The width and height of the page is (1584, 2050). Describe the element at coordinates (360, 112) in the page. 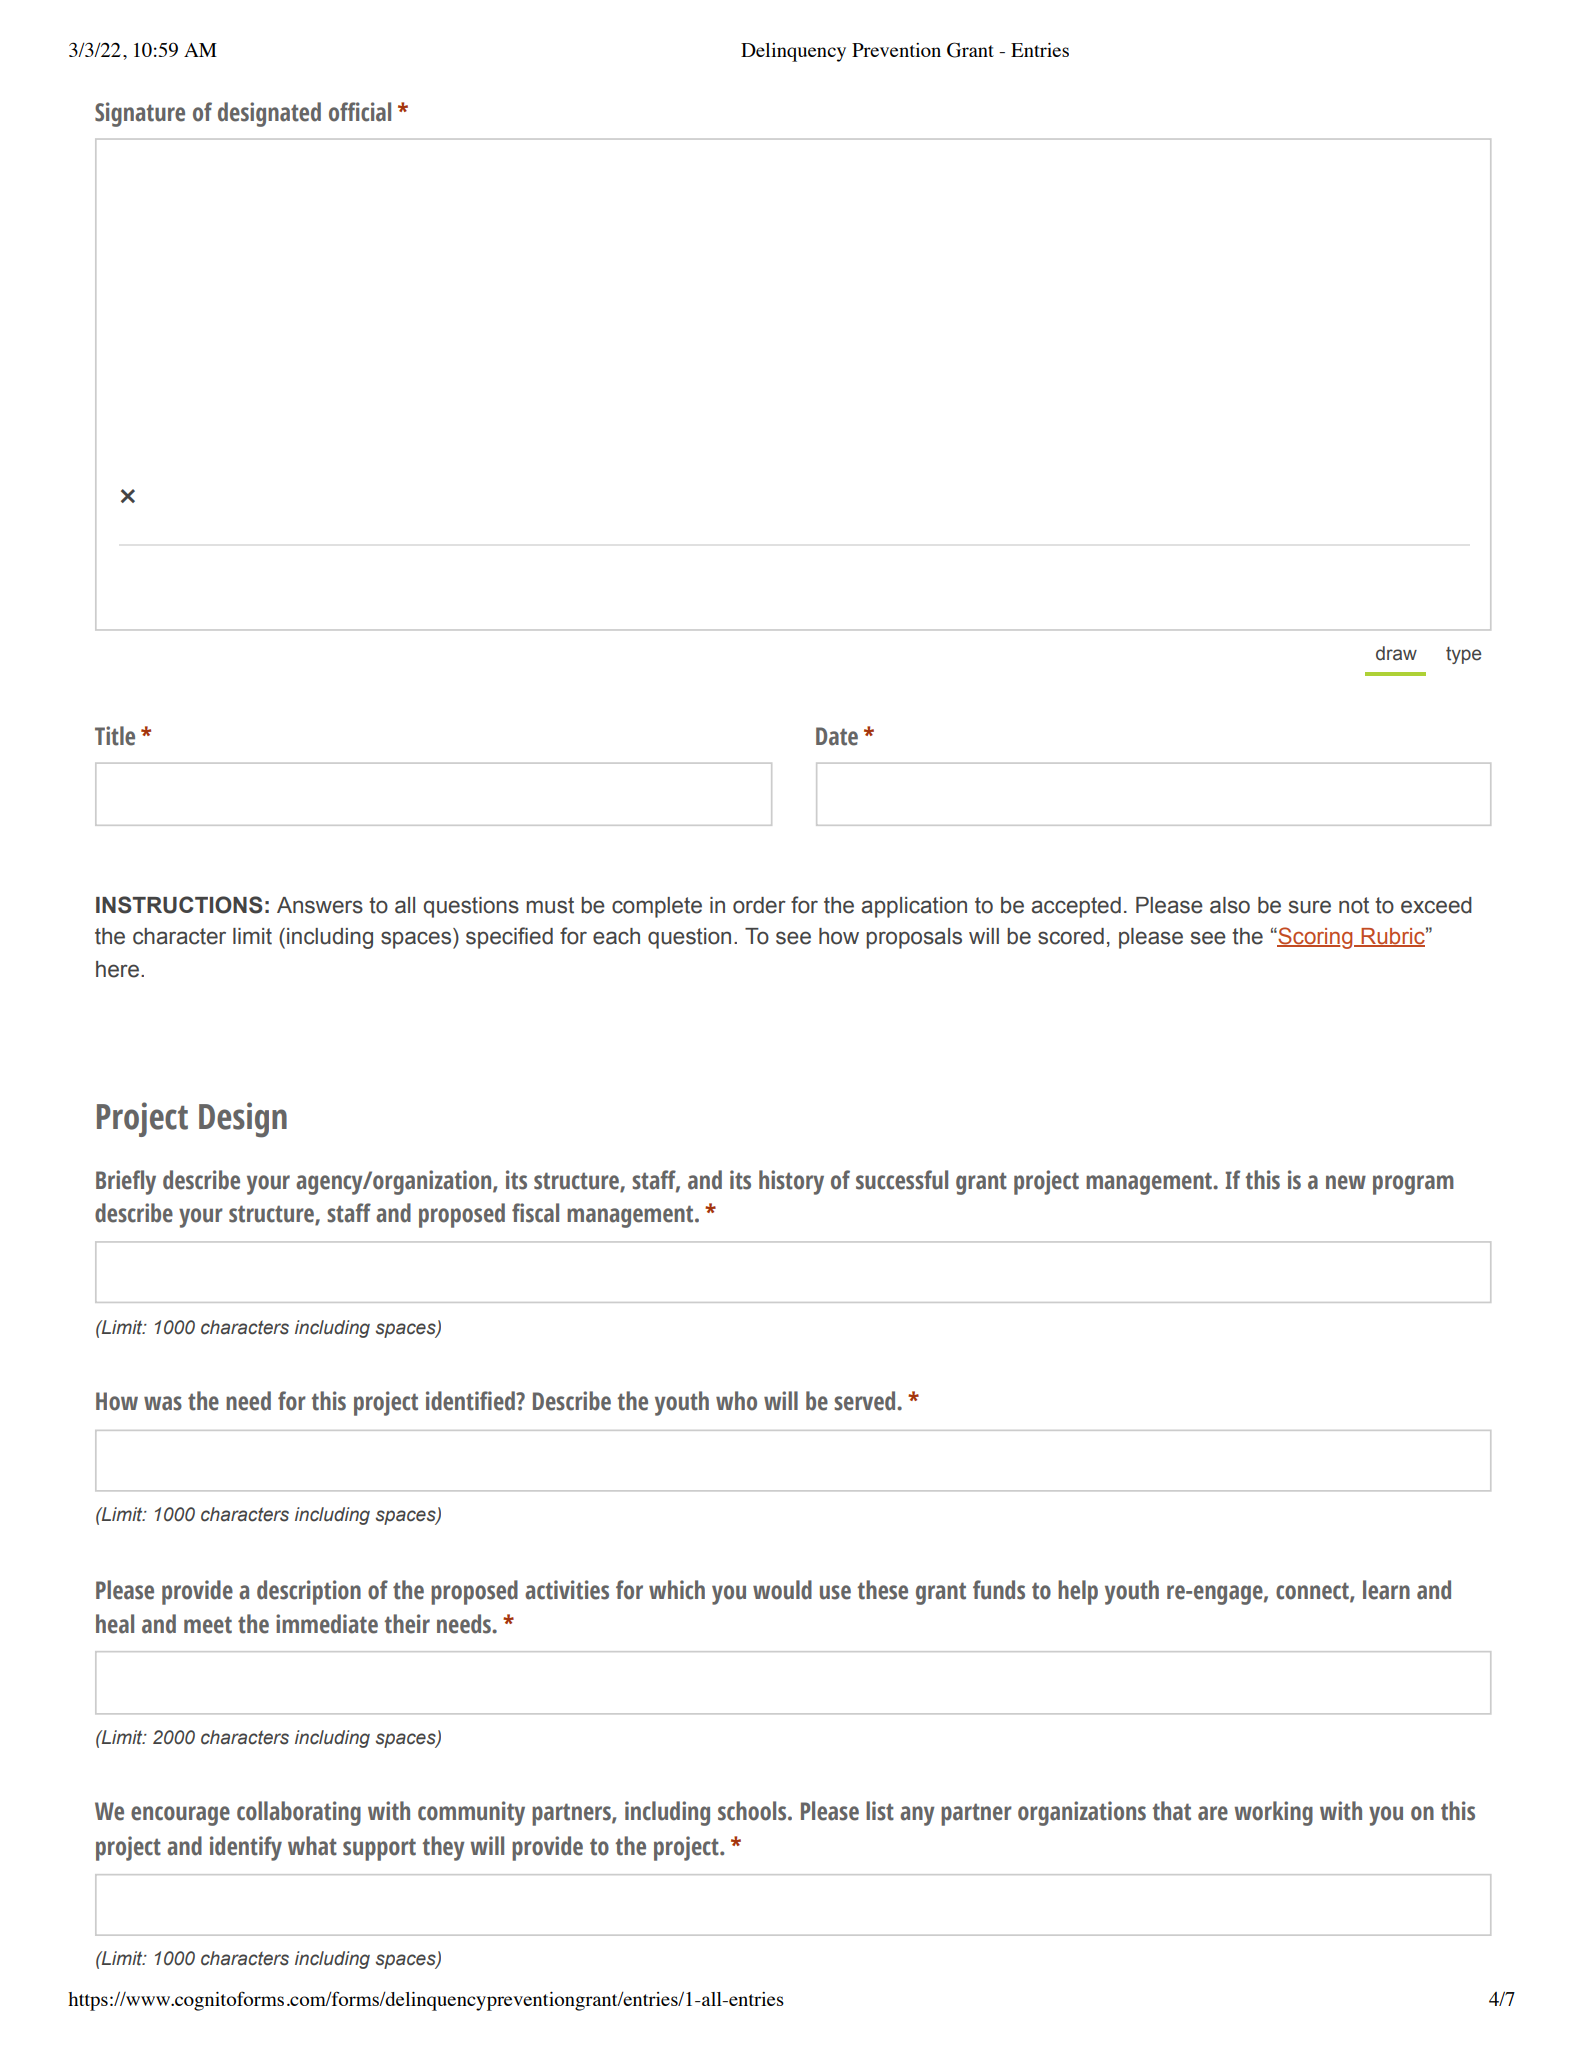

I see `official` at that location.
